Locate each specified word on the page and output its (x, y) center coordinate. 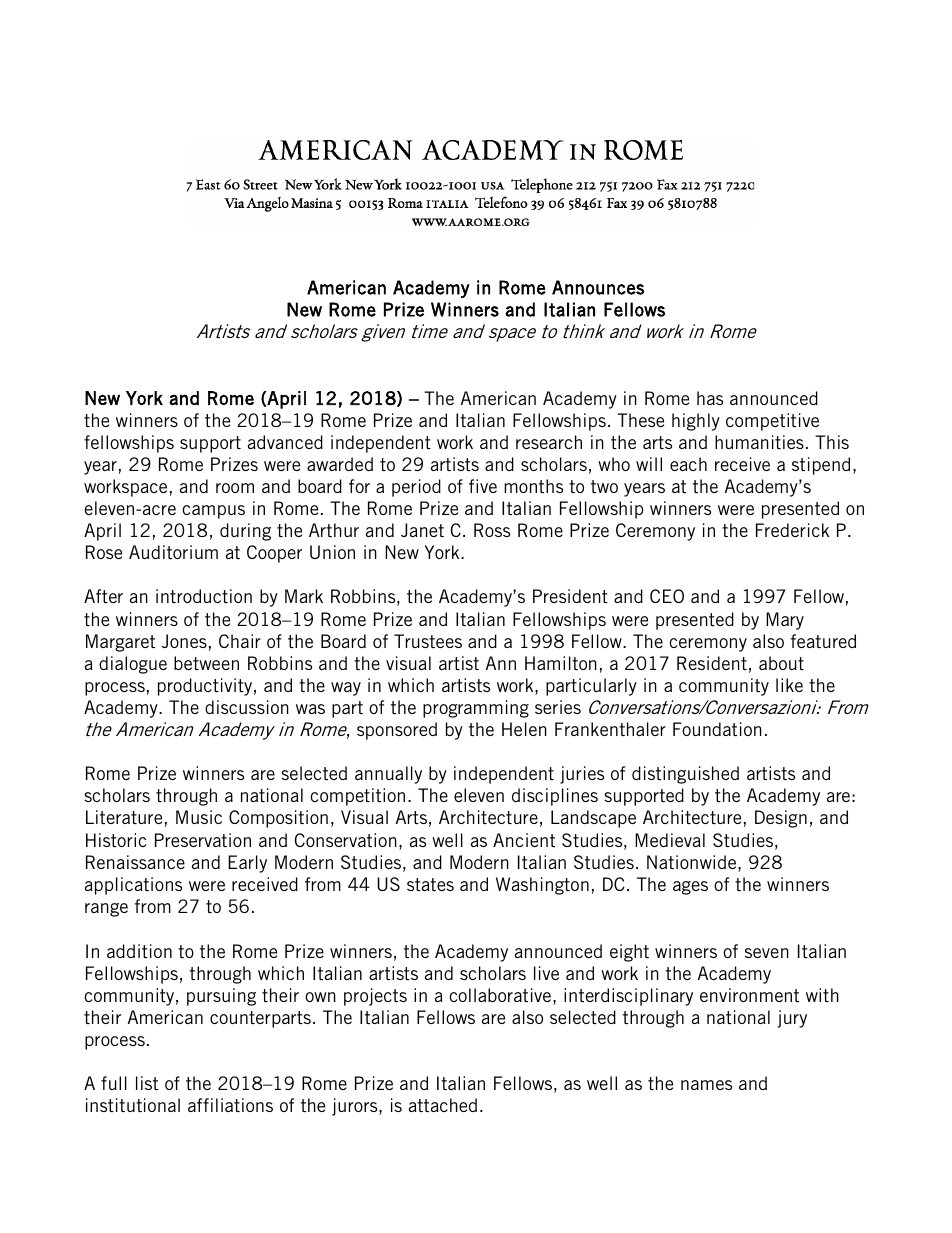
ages (690, 888)
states (430, 884)
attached (443, 1105)
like (789, 685)
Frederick (792, 530)
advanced (285, 442)
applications (133, 886)
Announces (598, 287)
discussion (247, 707)
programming (476, 709)
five (483, 486)
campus (213, 512)
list (147, 1083)
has (710, 398)
